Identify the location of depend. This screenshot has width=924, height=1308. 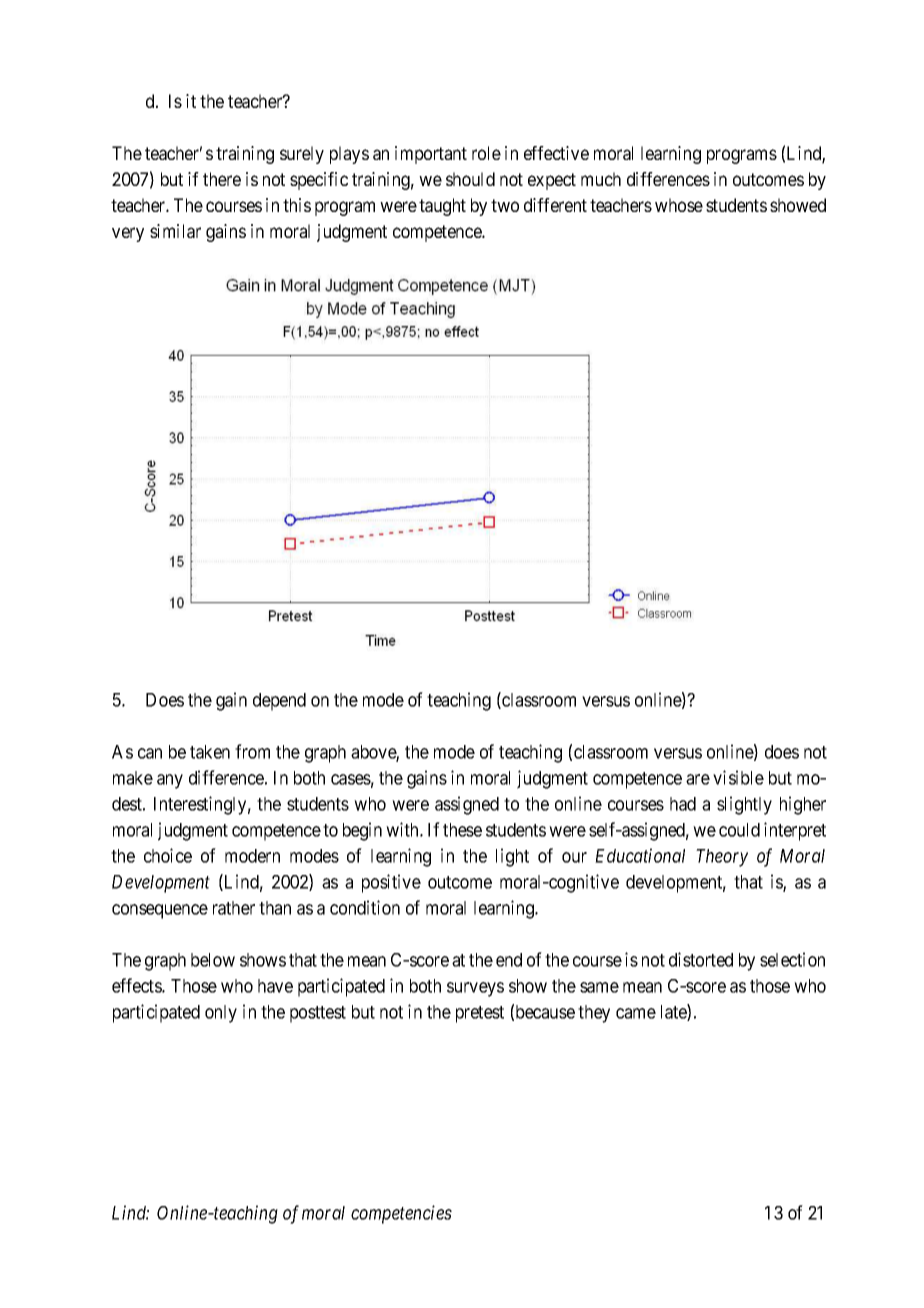
(279, 702).
